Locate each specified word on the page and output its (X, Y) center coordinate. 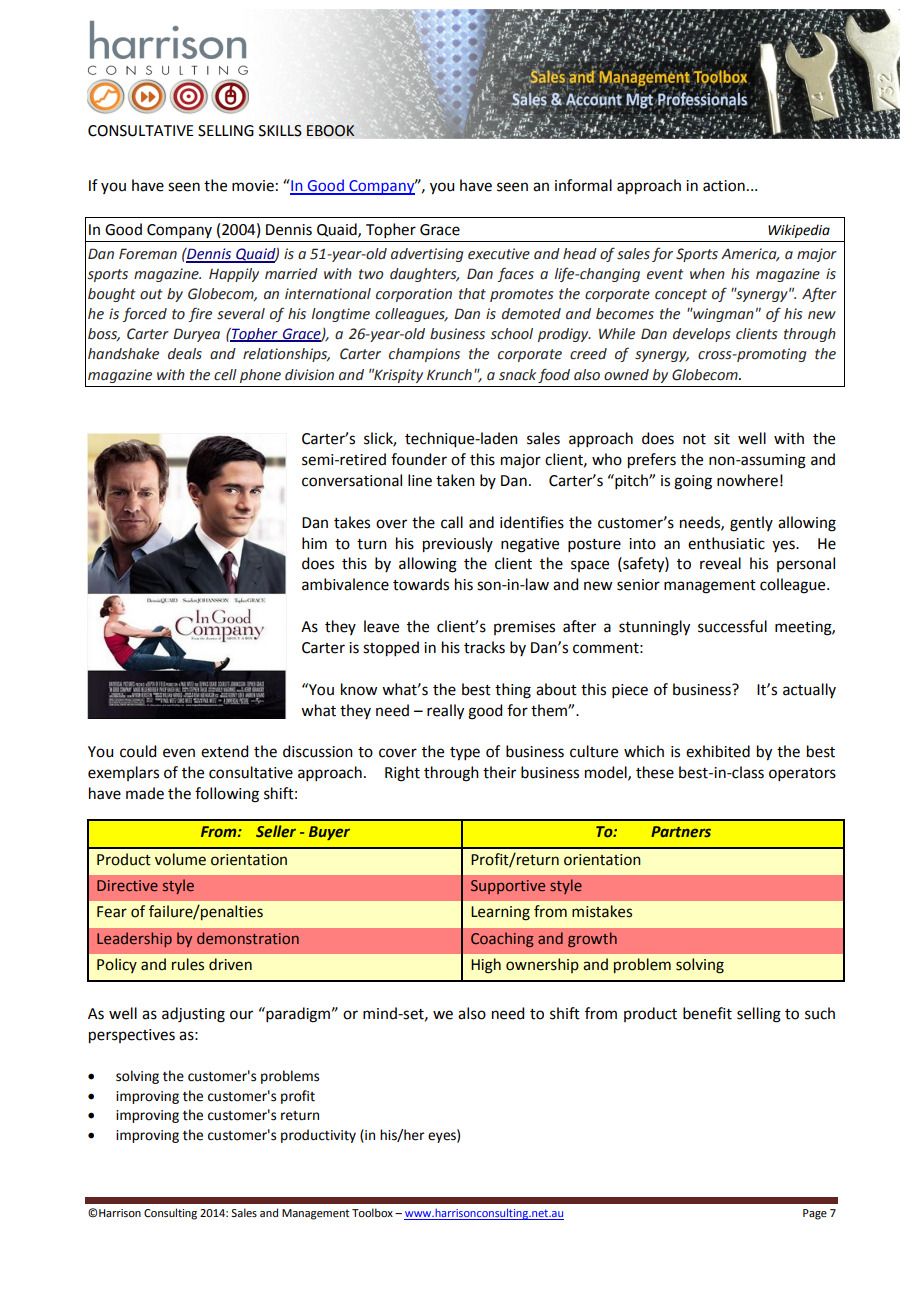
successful (732, 626)
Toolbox (372, 1212)
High (486, 966)
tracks (484, 647)
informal (583, 185)
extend (224, 751)
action (724, 186)
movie (253, 186)
